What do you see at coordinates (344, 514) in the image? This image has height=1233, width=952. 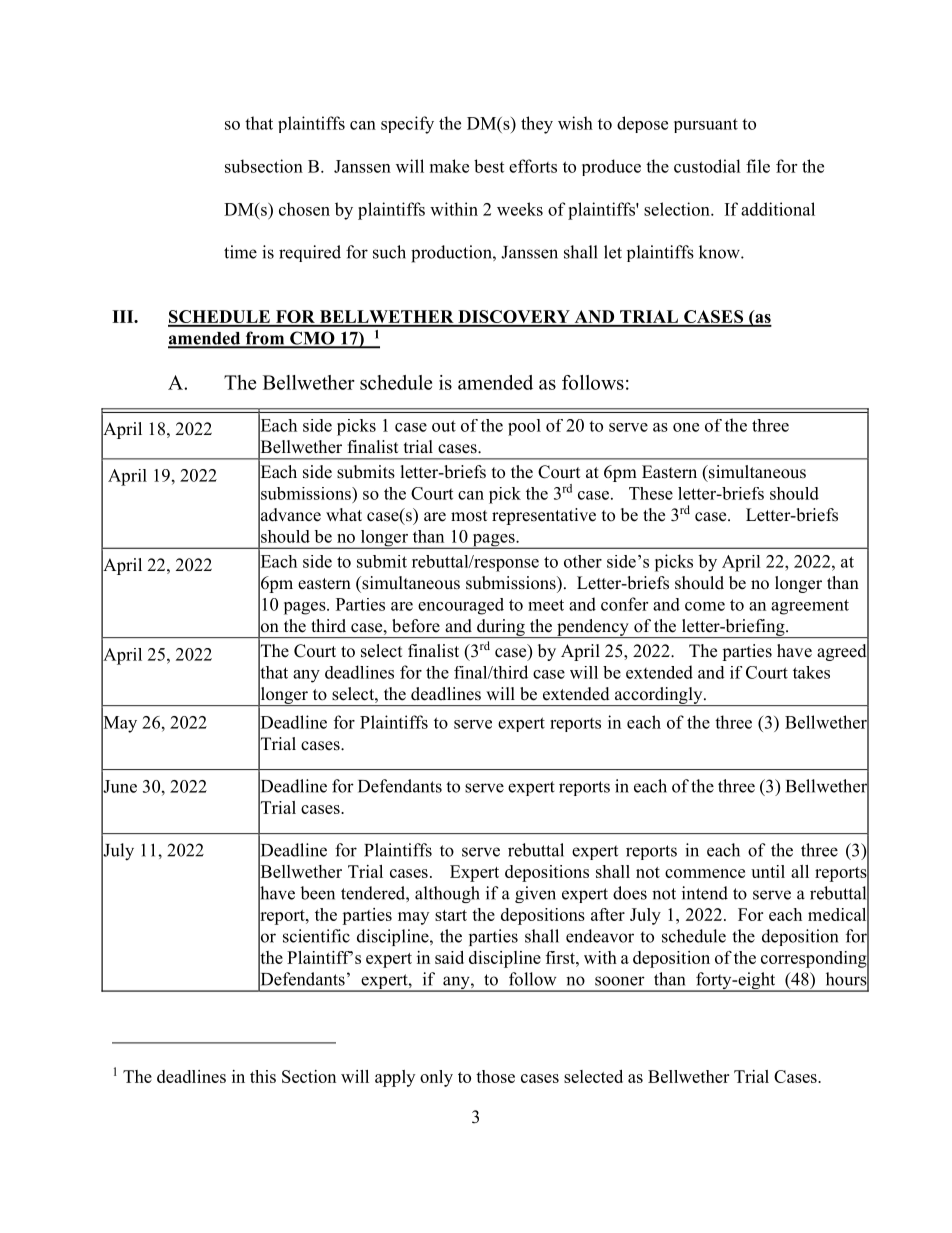 I see `what` at bounding box center [344, 514].
